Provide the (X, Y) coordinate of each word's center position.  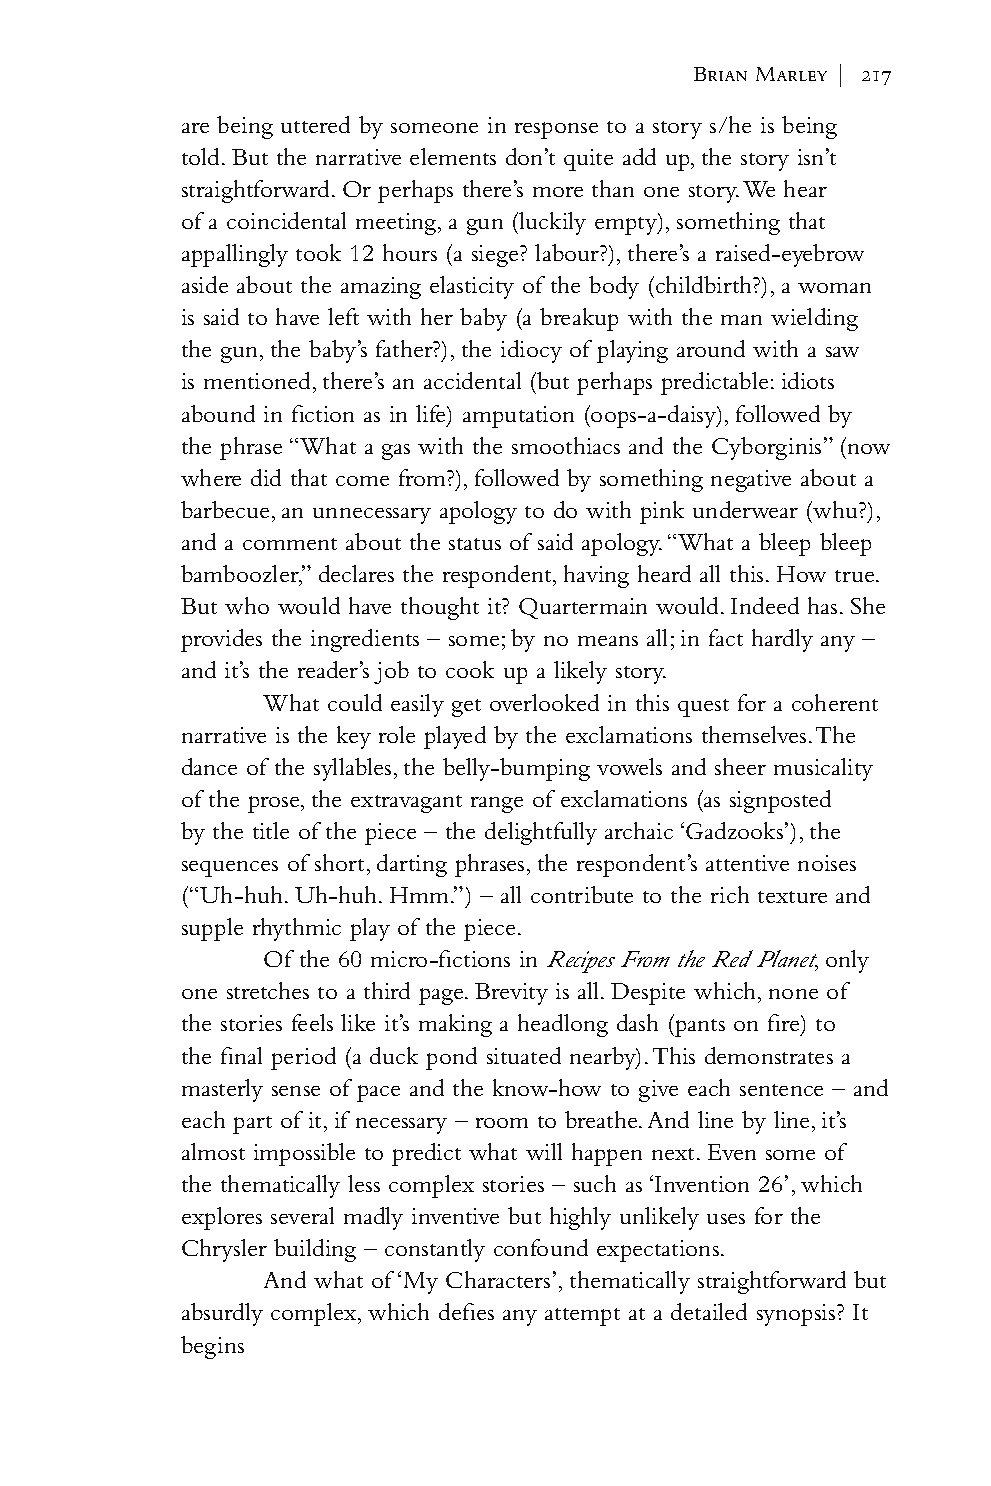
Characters (498, 1279)
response (556, 130)
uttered (315, 124)
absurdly (222, 1314)
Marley (791, 74)
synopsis (797, 1315)
